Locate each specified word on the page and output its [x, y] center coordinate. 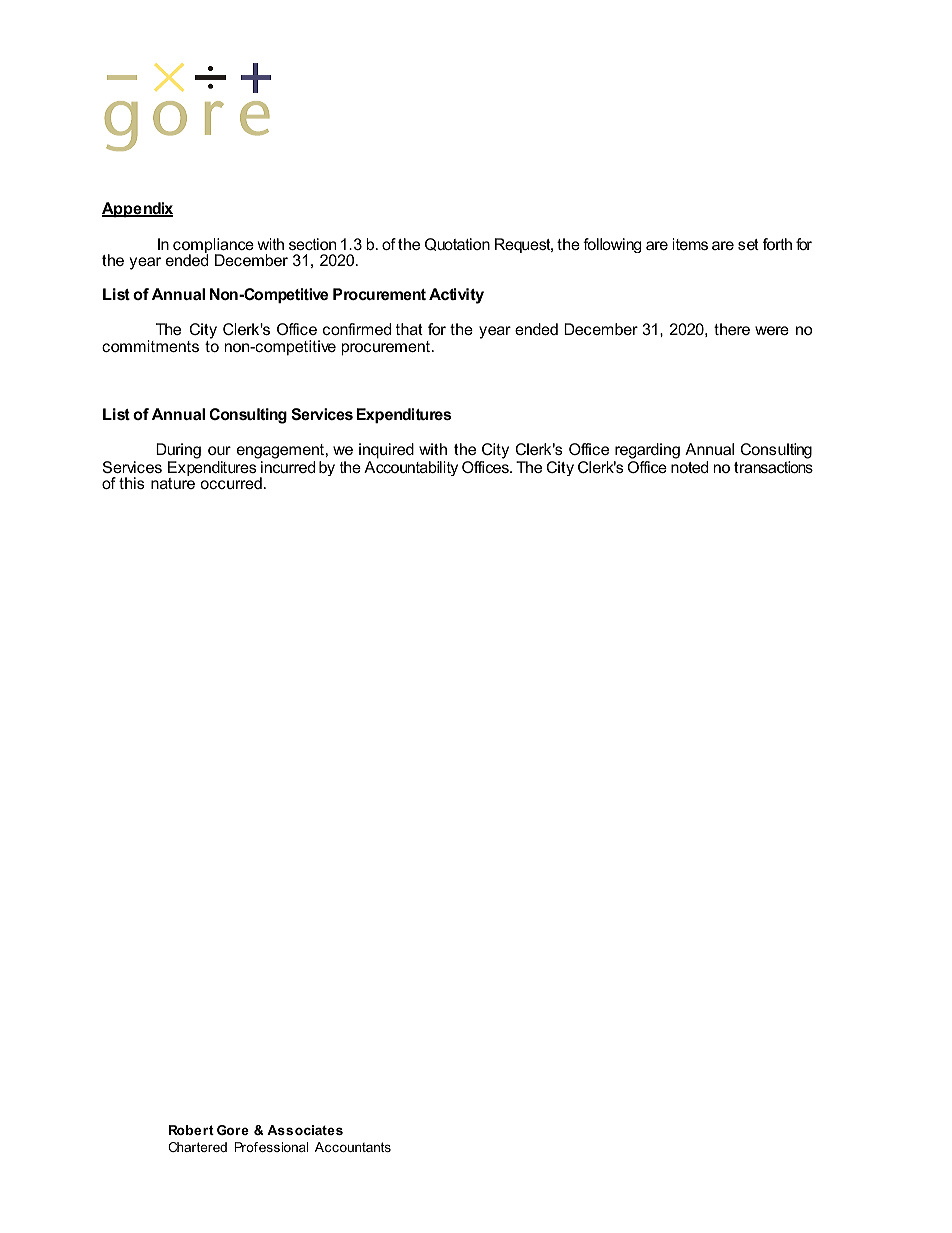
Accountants [353, 1147]
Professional [271, 1147]
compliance [213, 247]
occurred [231, 483]
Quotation [457, 244]
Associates [305, 1130]
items [690, 244]
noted [689, 467]
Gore [233, 1130]
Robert [191, 1130]
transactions [773, 467]
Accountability [411, 468]
